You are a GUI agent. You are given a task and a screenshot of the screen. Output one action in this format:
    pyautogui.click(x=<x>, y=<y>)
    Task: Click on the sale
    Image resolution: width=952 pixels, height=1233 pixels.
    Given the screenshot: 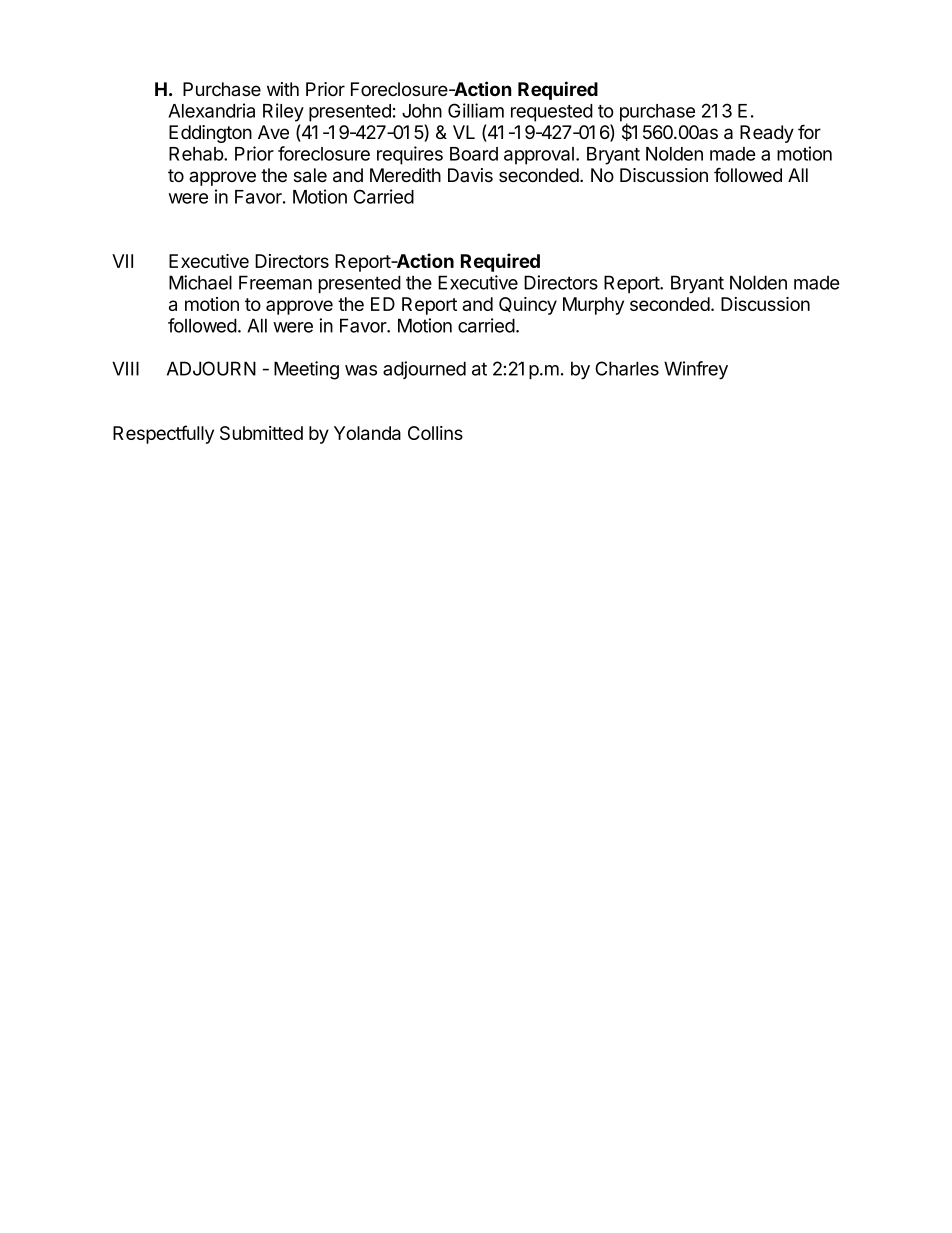 What is the action you would take?
    pyautogui.click(x=310, y=175)
